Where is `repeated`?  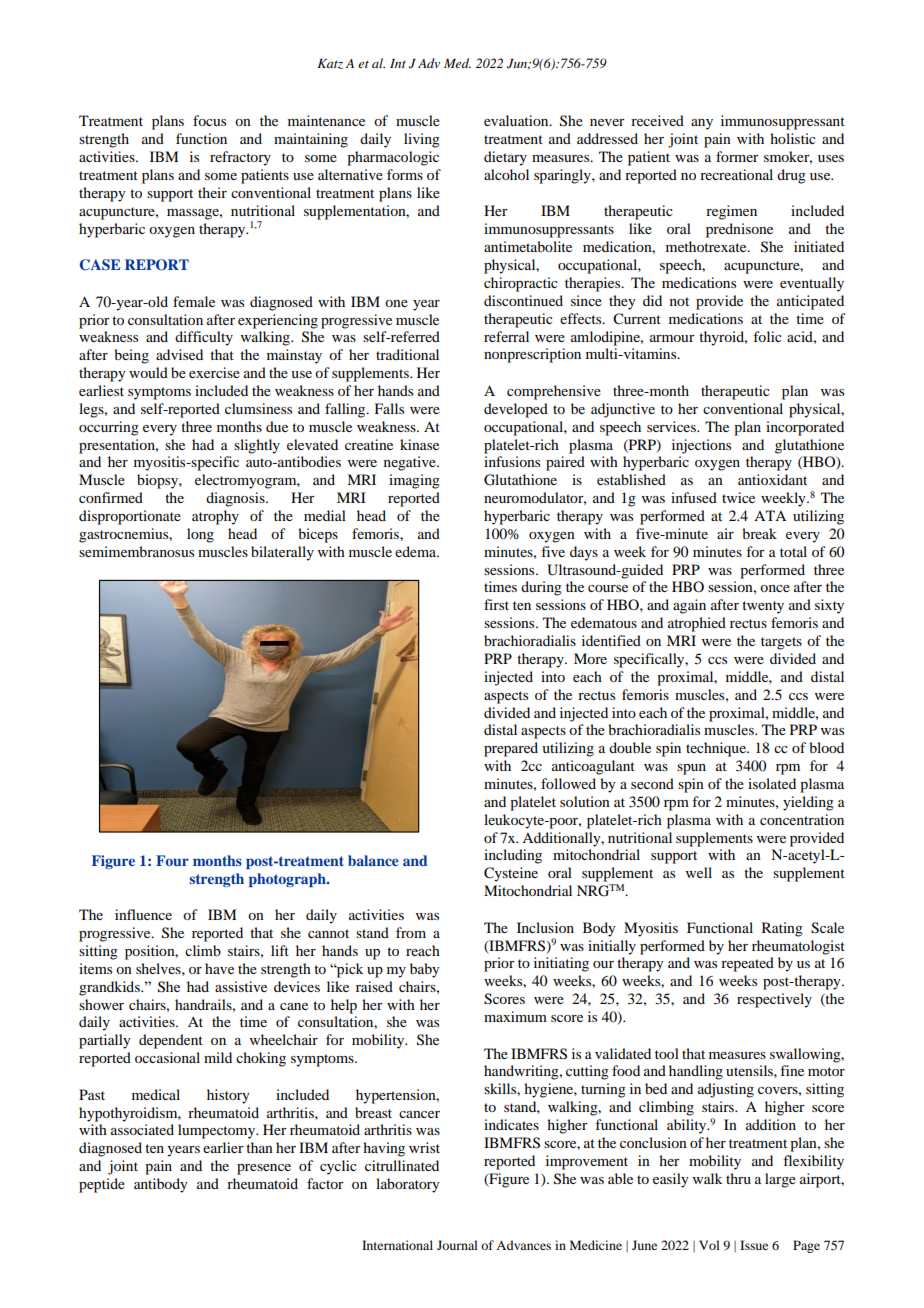 repeated is located at coordinates (747, 964).
